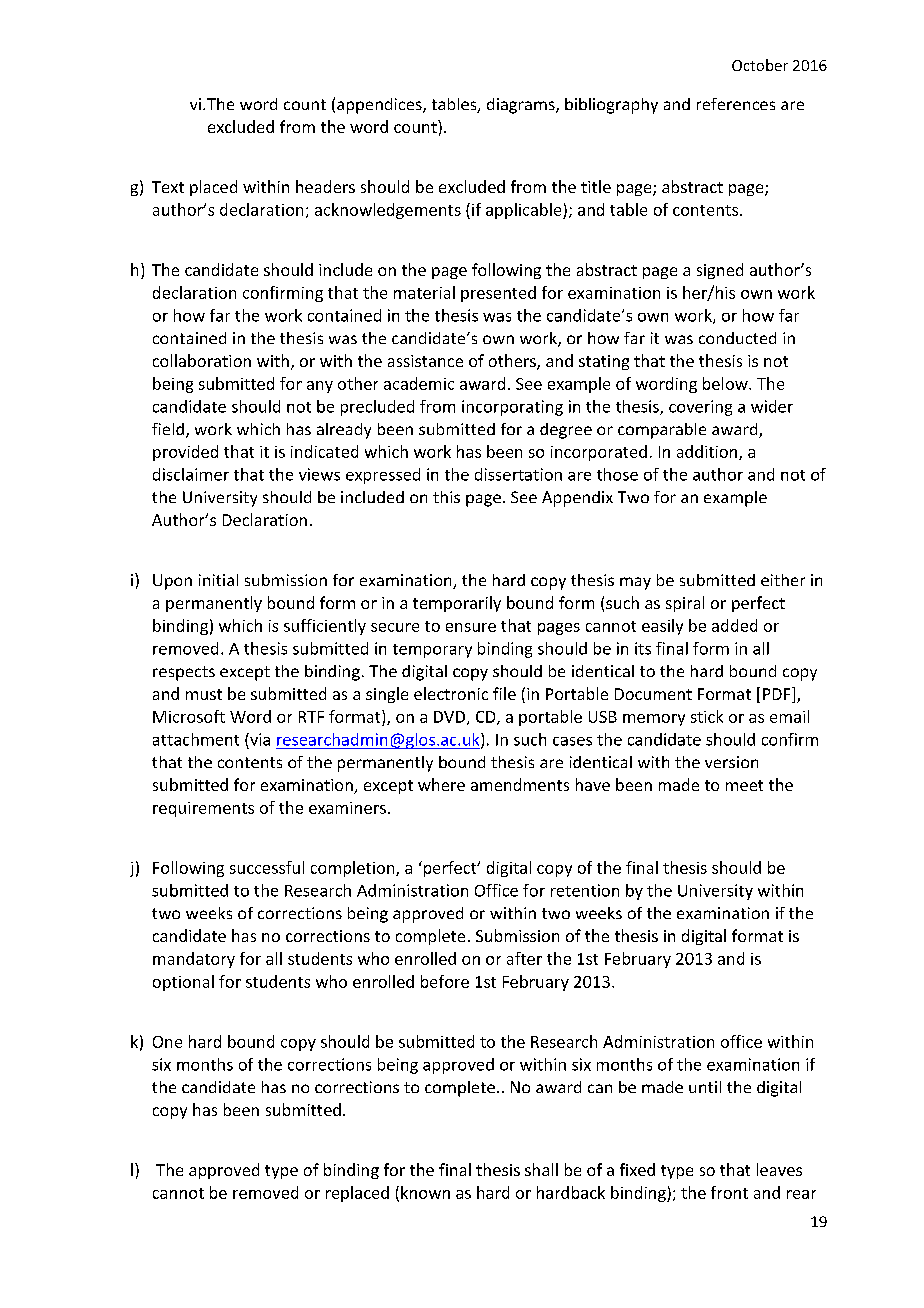  Describe the element at coordinates (729, 1192) in the screenshot. I see `front` at that location.
